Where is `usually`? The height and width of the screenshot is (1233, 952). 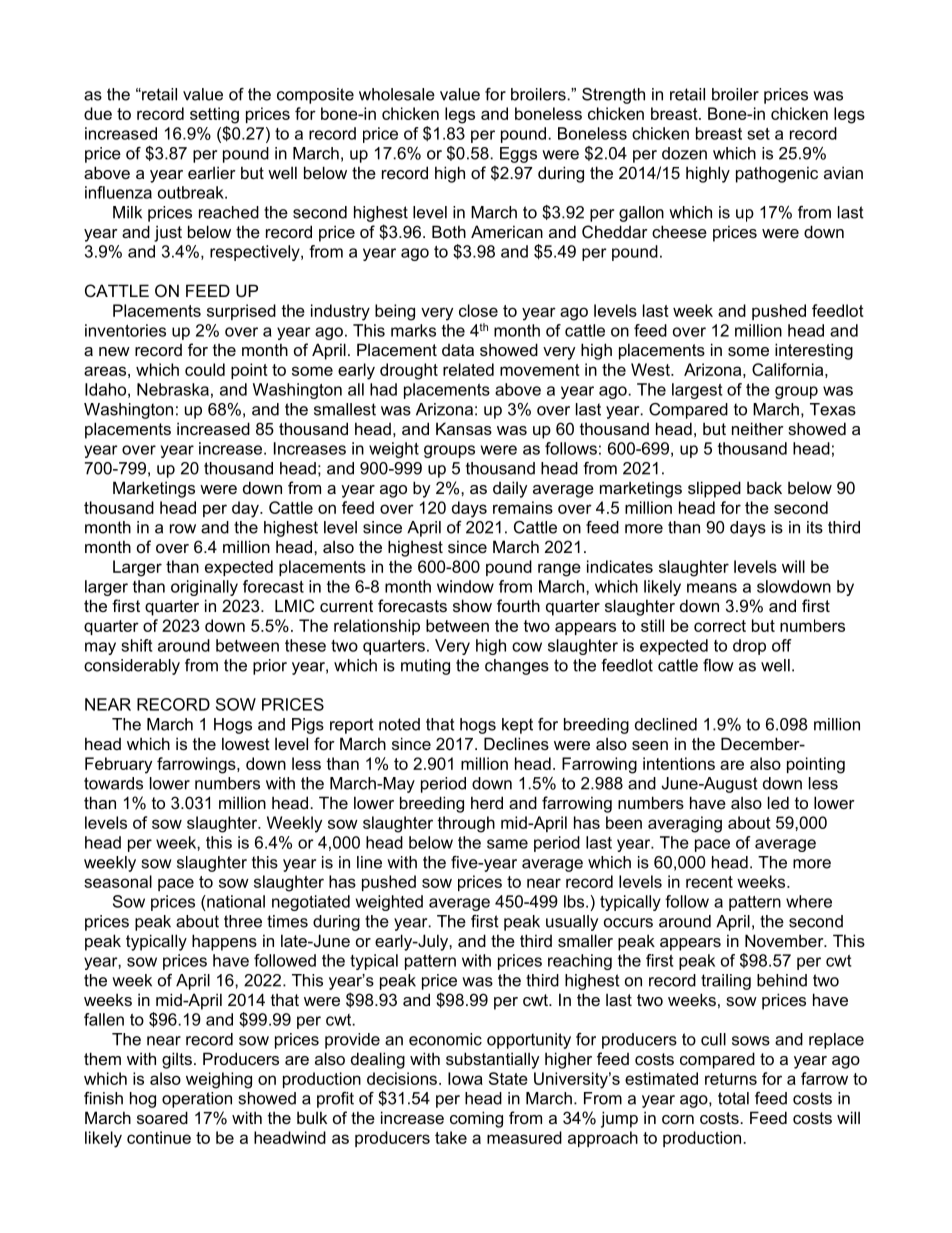 usually is located at coordinates (572, 923).
